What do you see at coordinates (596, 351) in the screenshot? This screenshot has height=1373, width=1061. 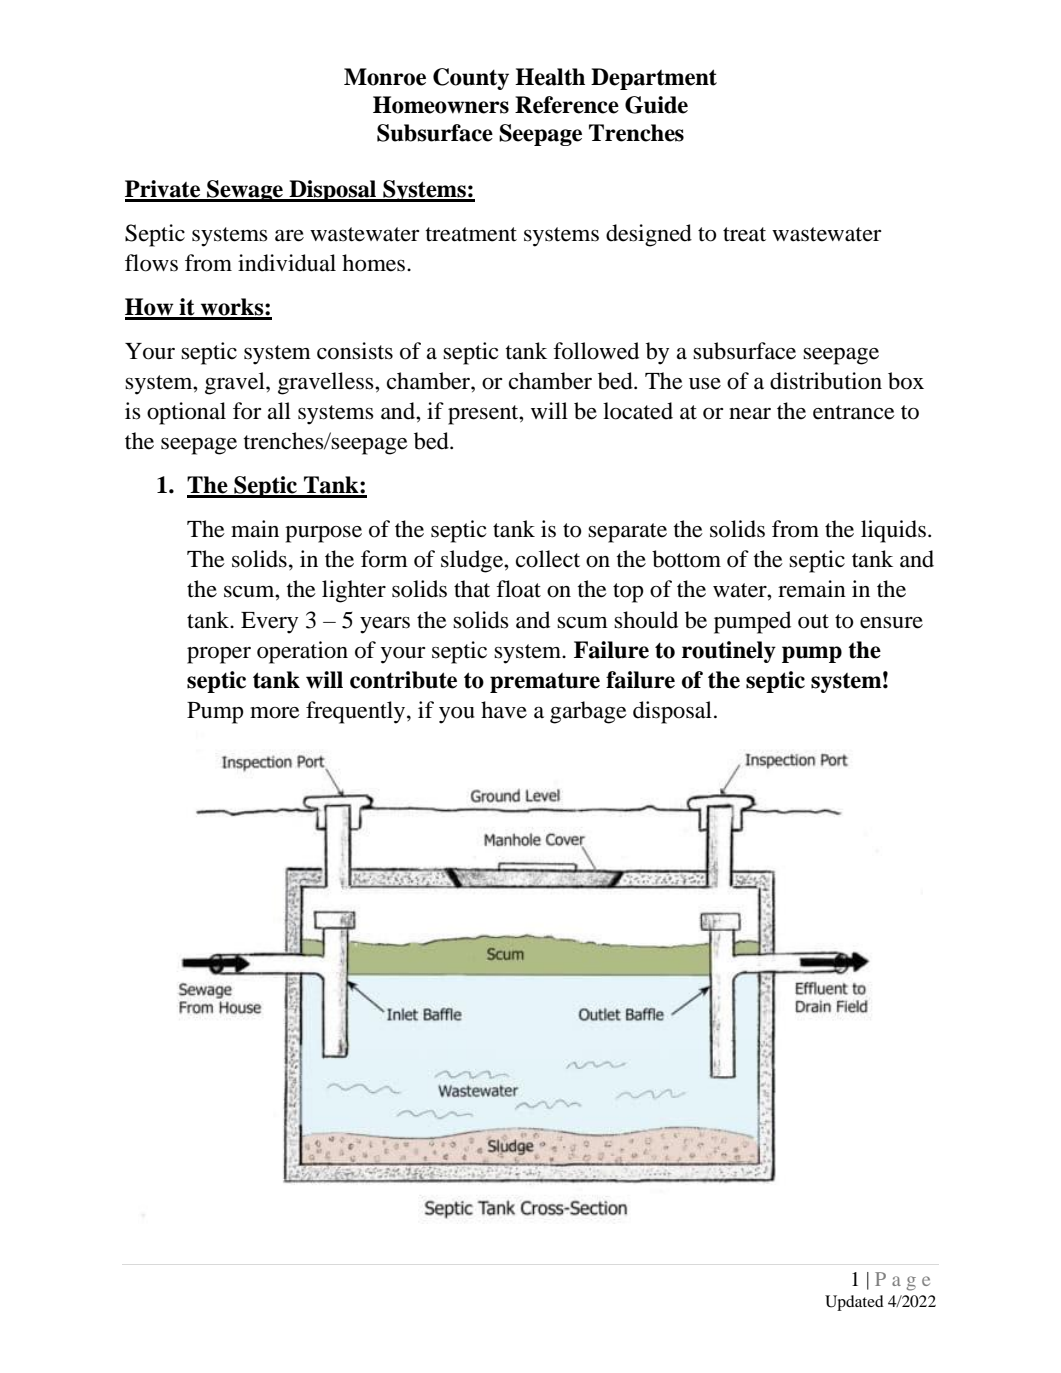 I see `followed` at bounding box center [596, 351].
